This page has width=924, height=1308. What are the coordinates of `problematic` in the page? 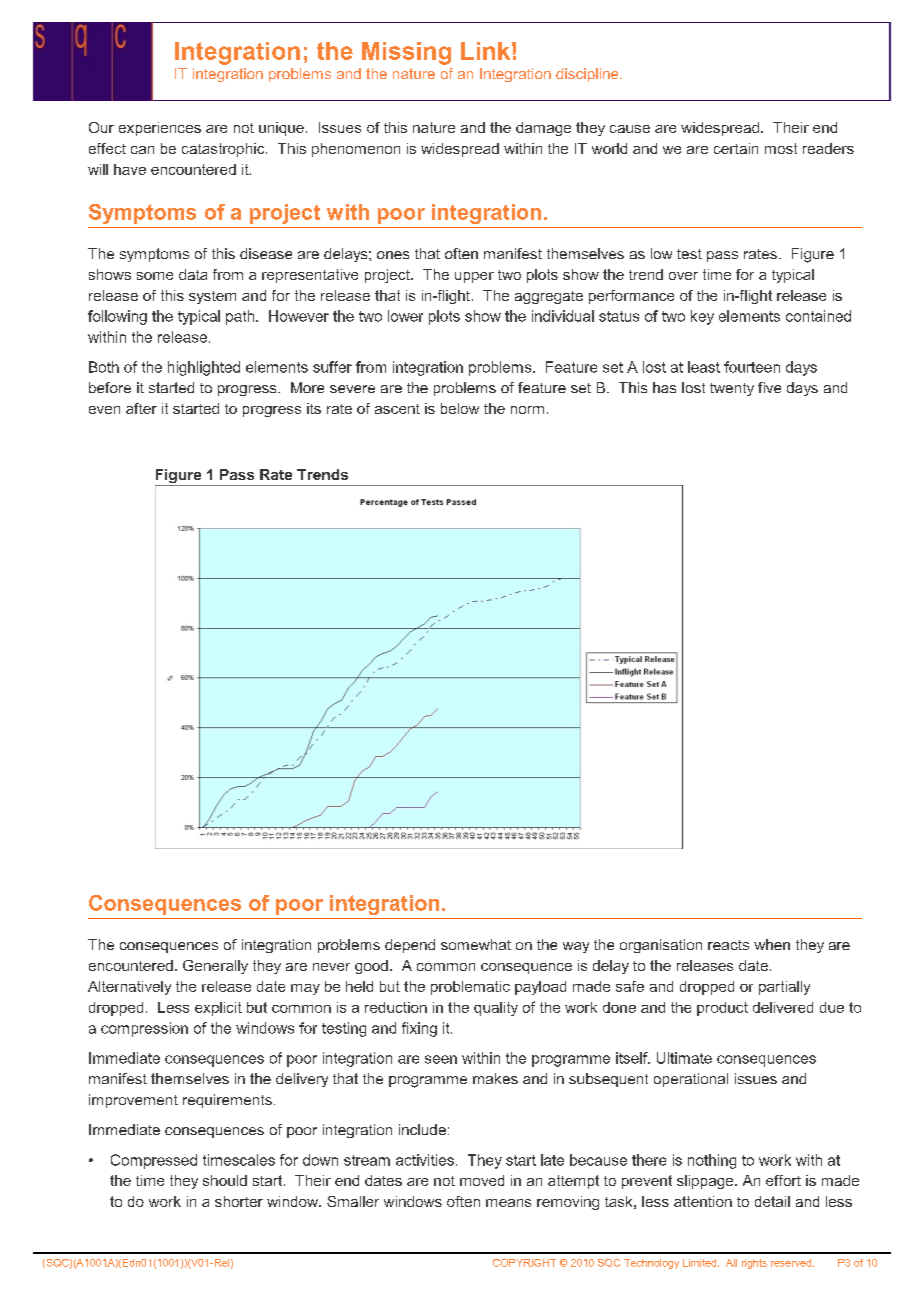 It's located at (470, 988).
